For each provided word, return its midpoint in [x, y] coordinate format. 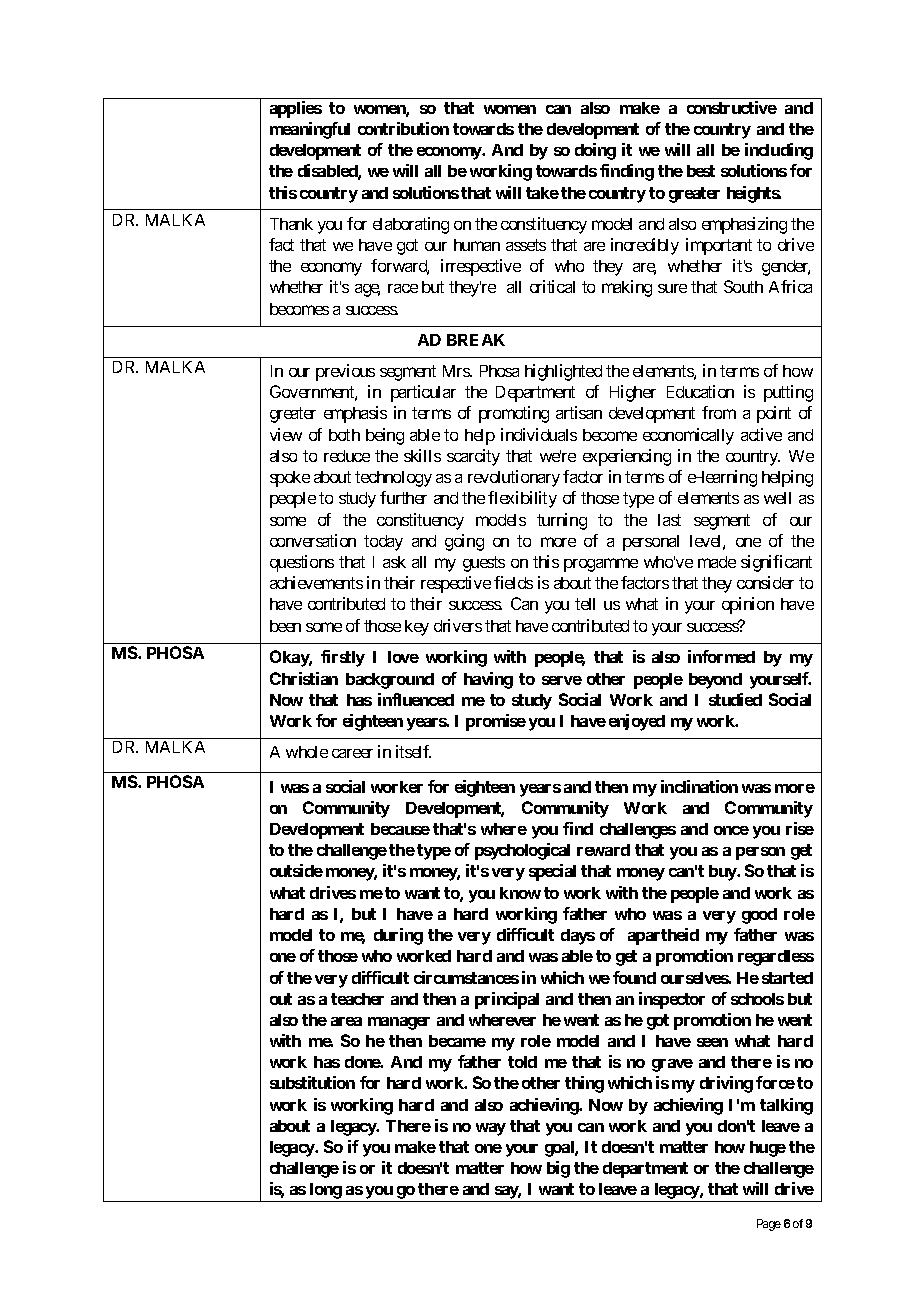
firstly [343, 658]
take [542, 193]
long [325, 1192]
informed [721, 656]
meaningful [310, 130]
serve [562, 680]
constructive [732, 107]
